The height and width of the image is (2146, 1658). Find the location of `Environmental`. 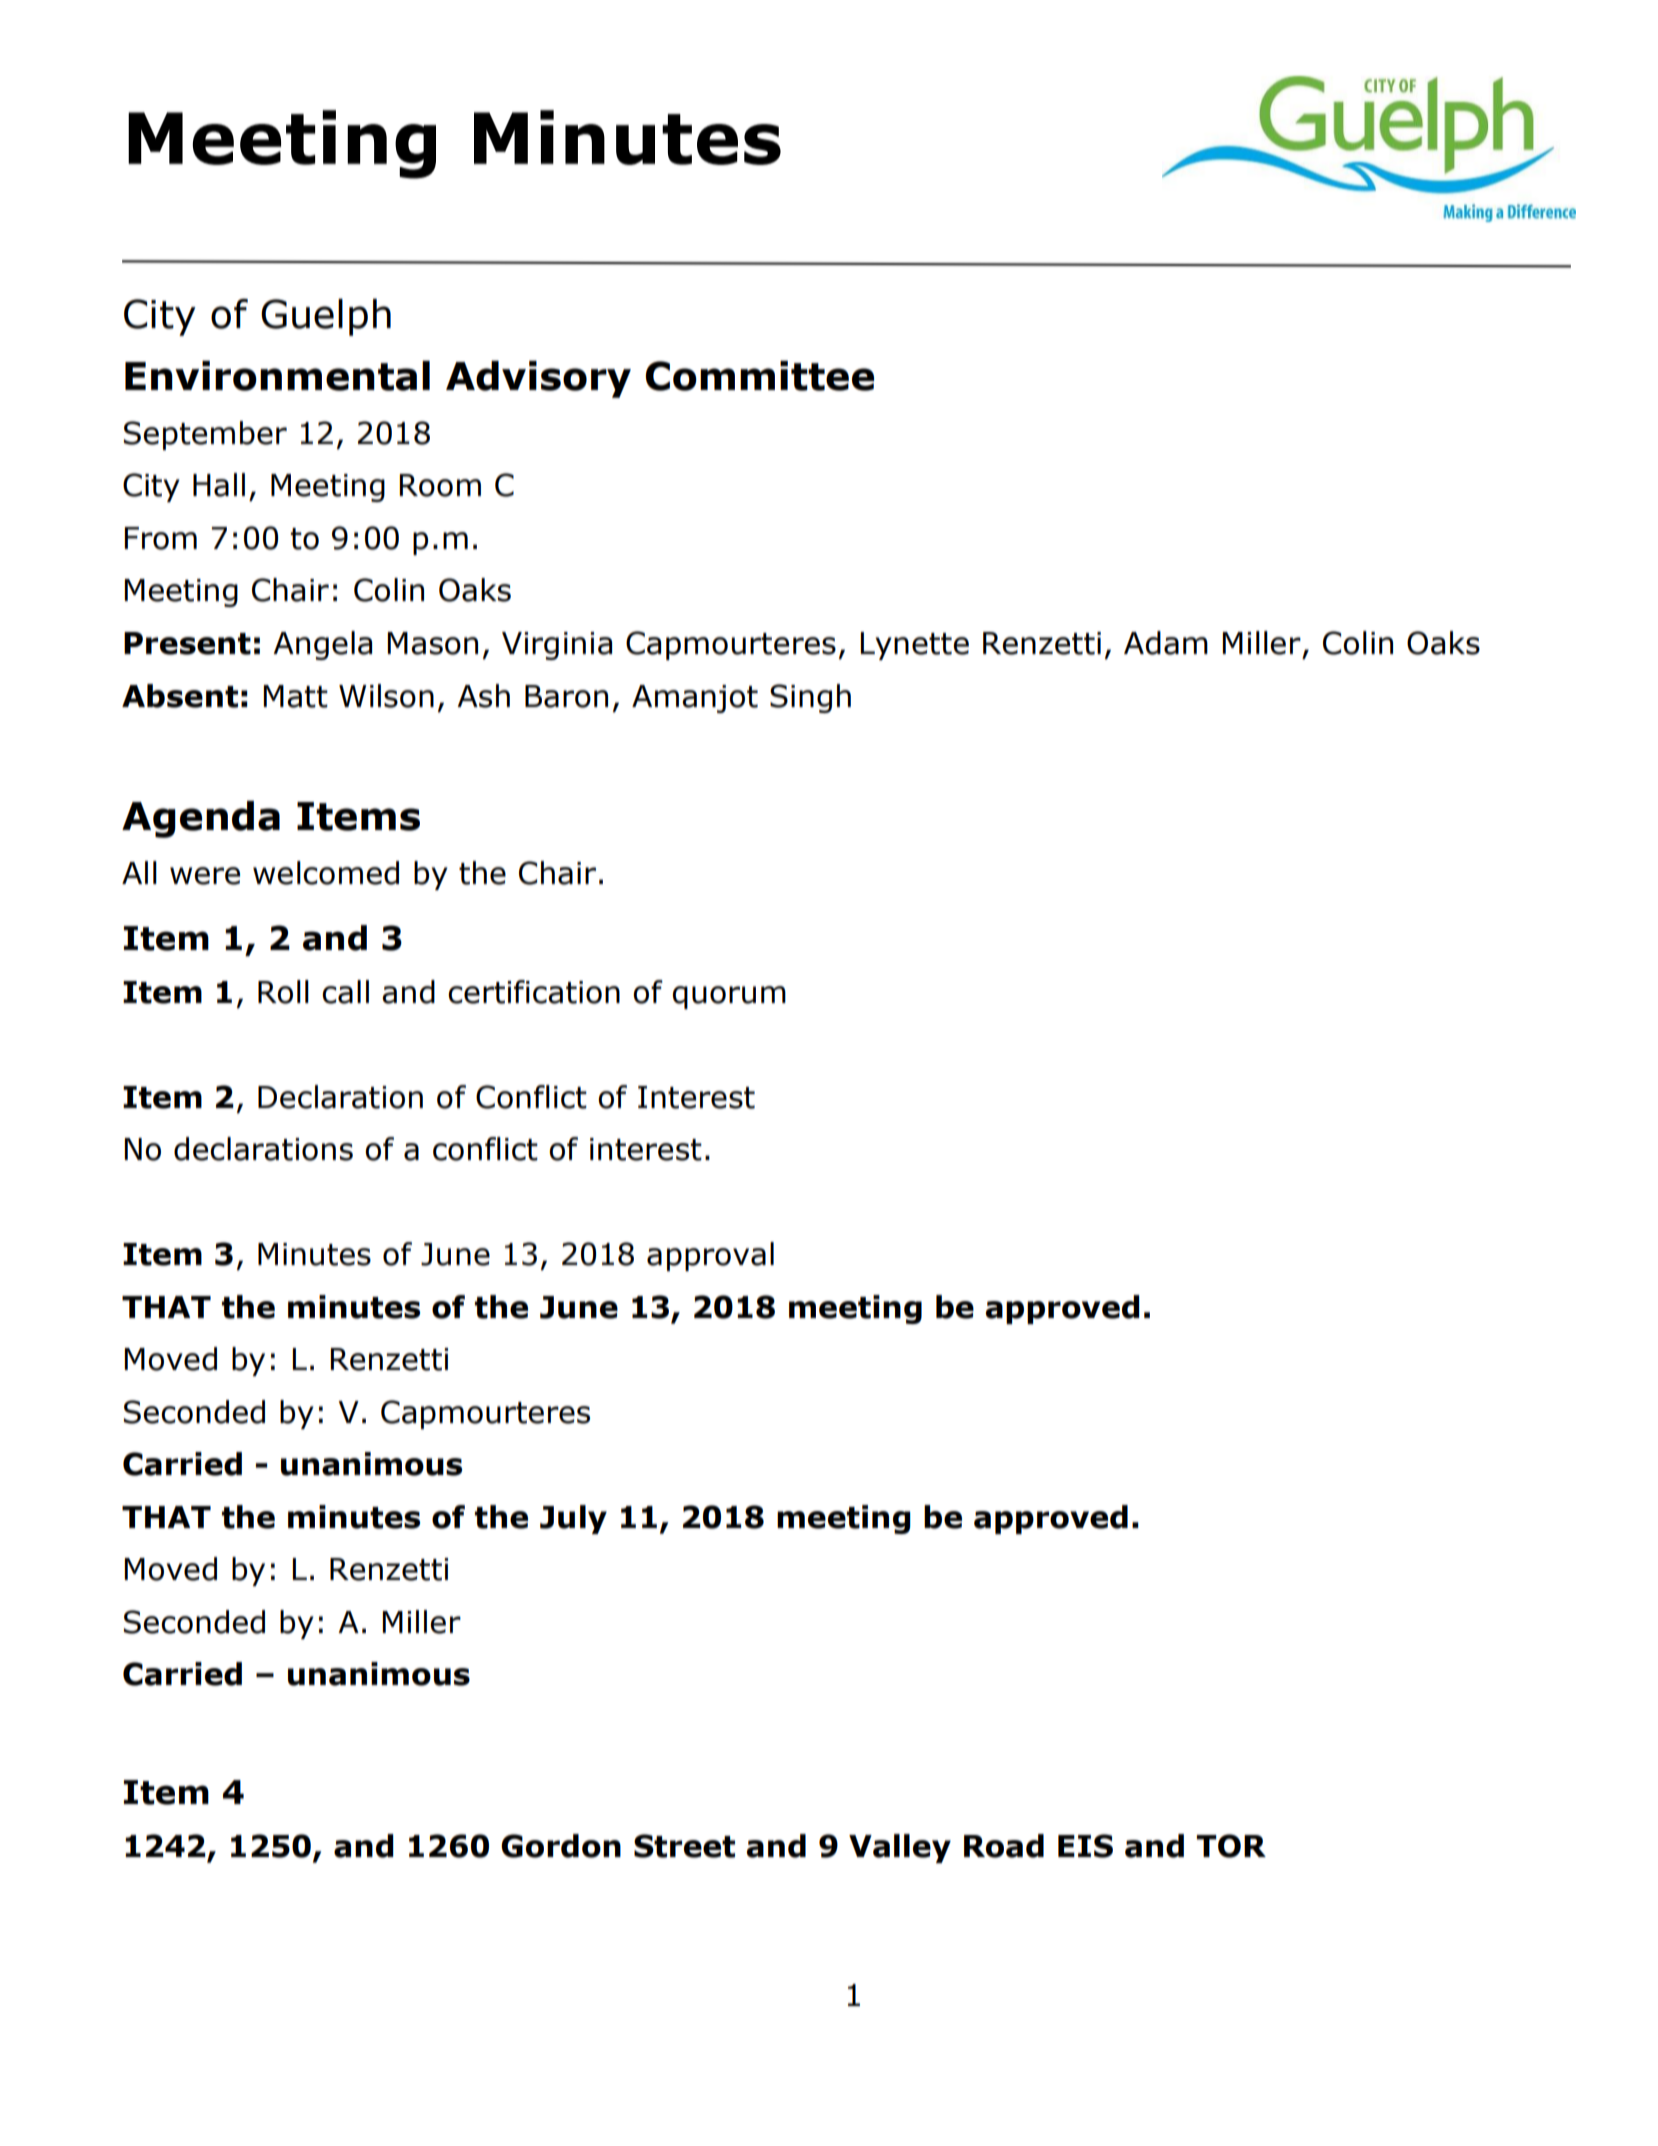

Environmental is located at coordinates (277, 376).
